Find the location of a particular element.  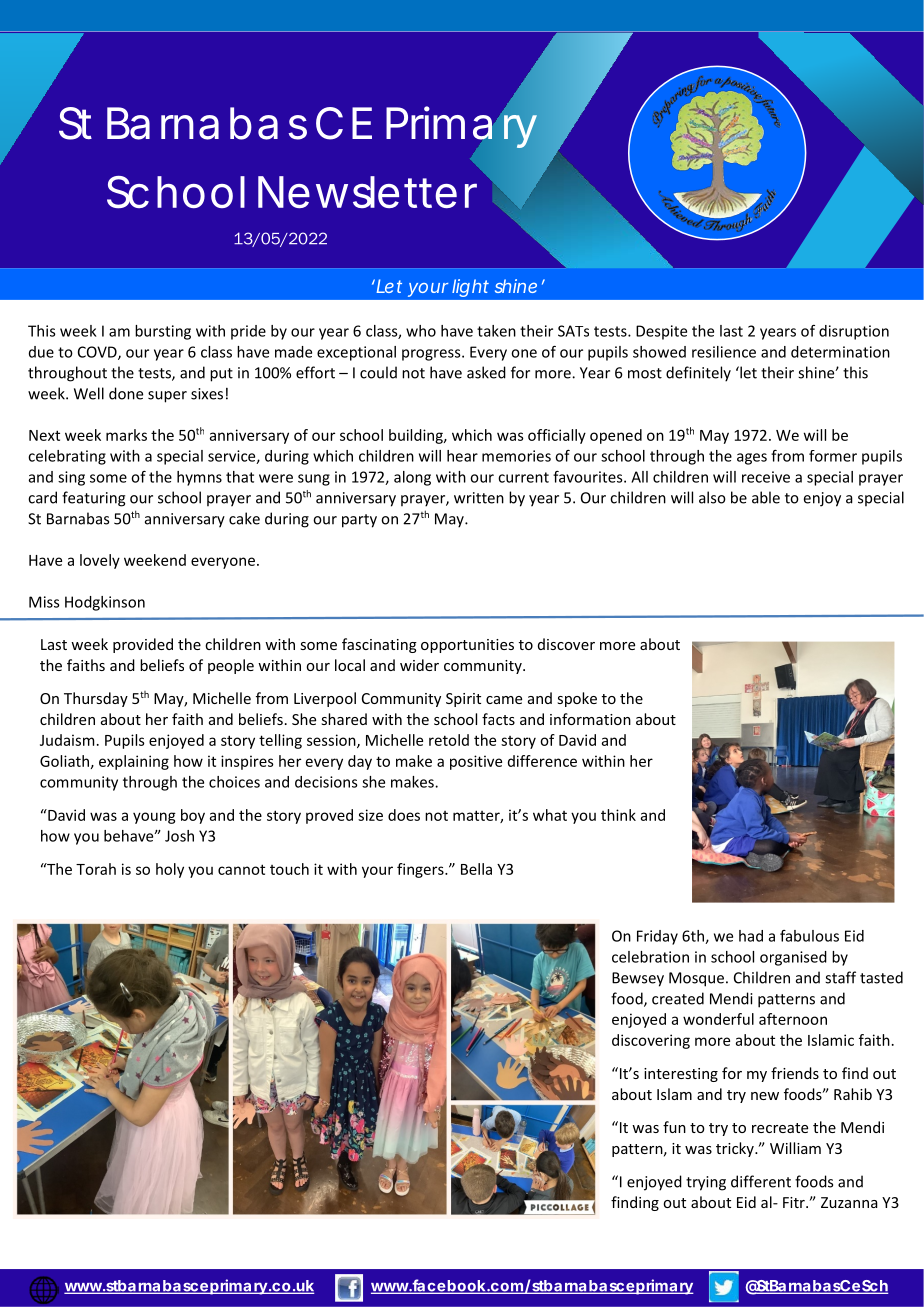

Bella is located at coordinates (476, 869).
